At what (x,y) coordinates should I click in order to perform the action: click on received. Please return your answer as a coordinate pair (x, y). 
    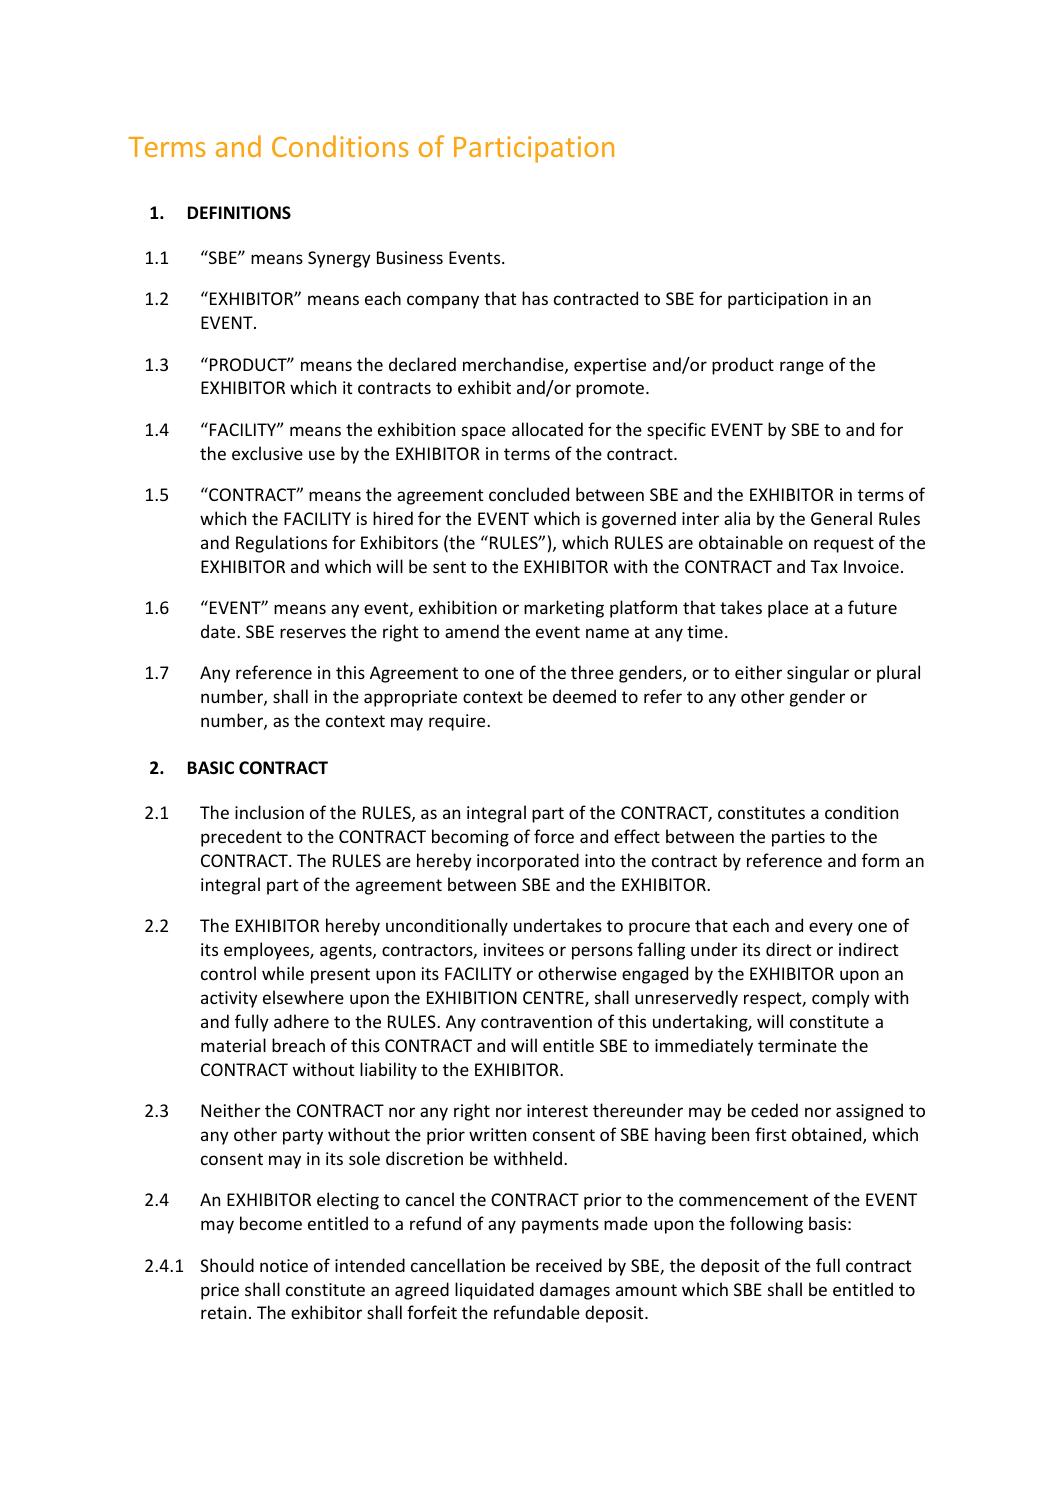
    Looking at the image, I should click on (569, 1265).
